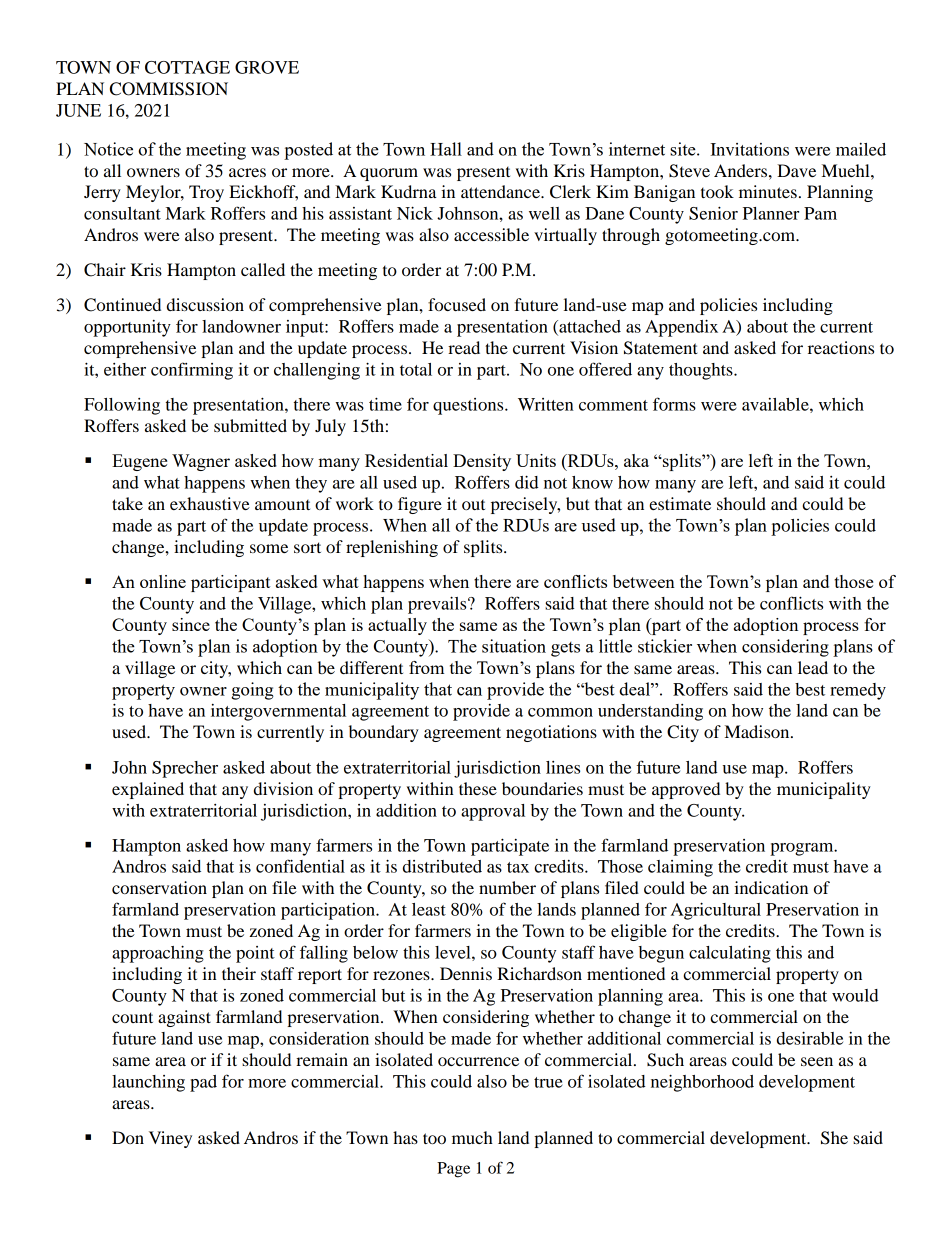  I want to click on Sprecher, so click(185, 769).
